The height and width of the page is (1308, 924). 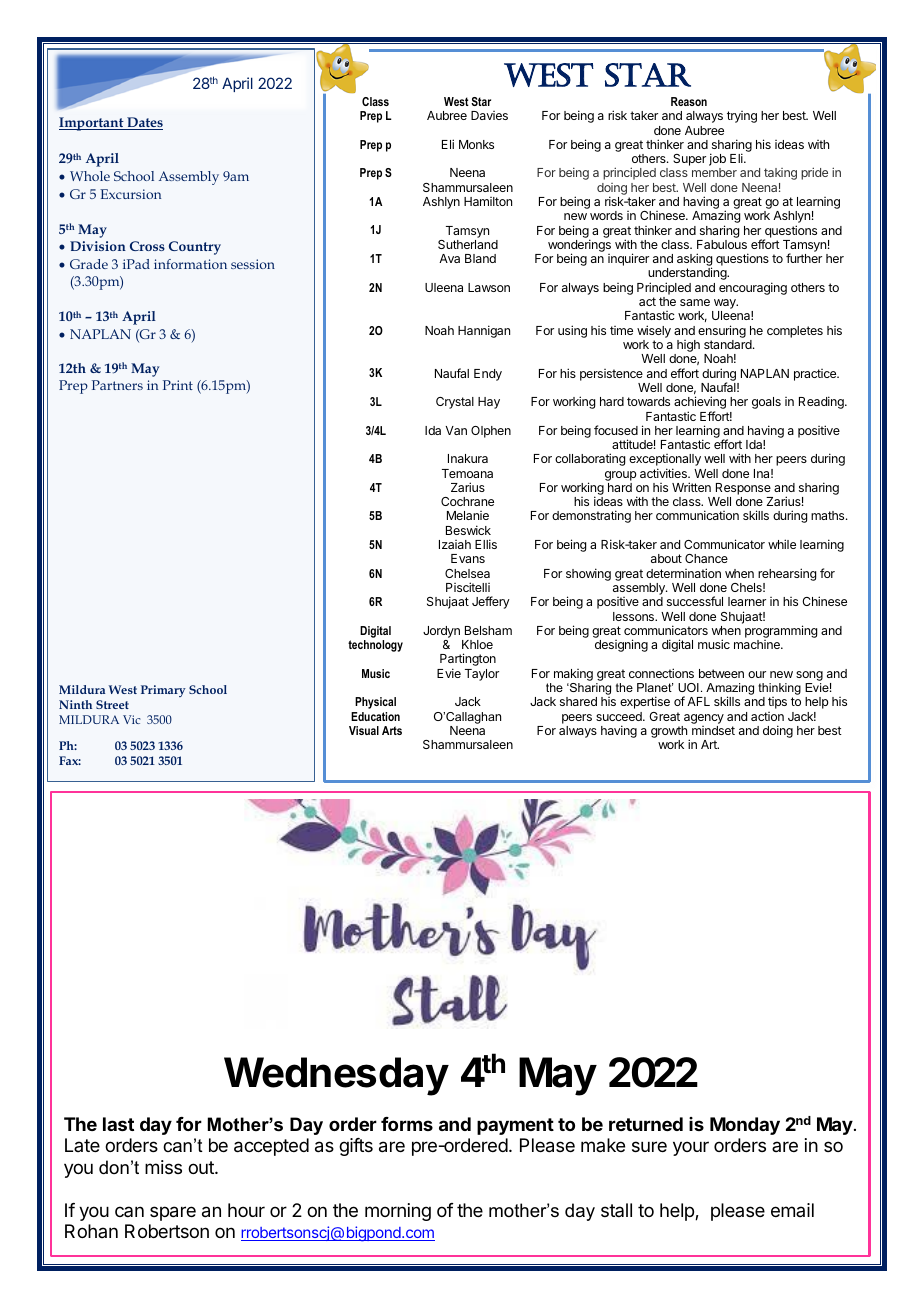 What do you see at coordinates (476, 144) in the page?
I see `Monks` at bounding box center [476, 144].
